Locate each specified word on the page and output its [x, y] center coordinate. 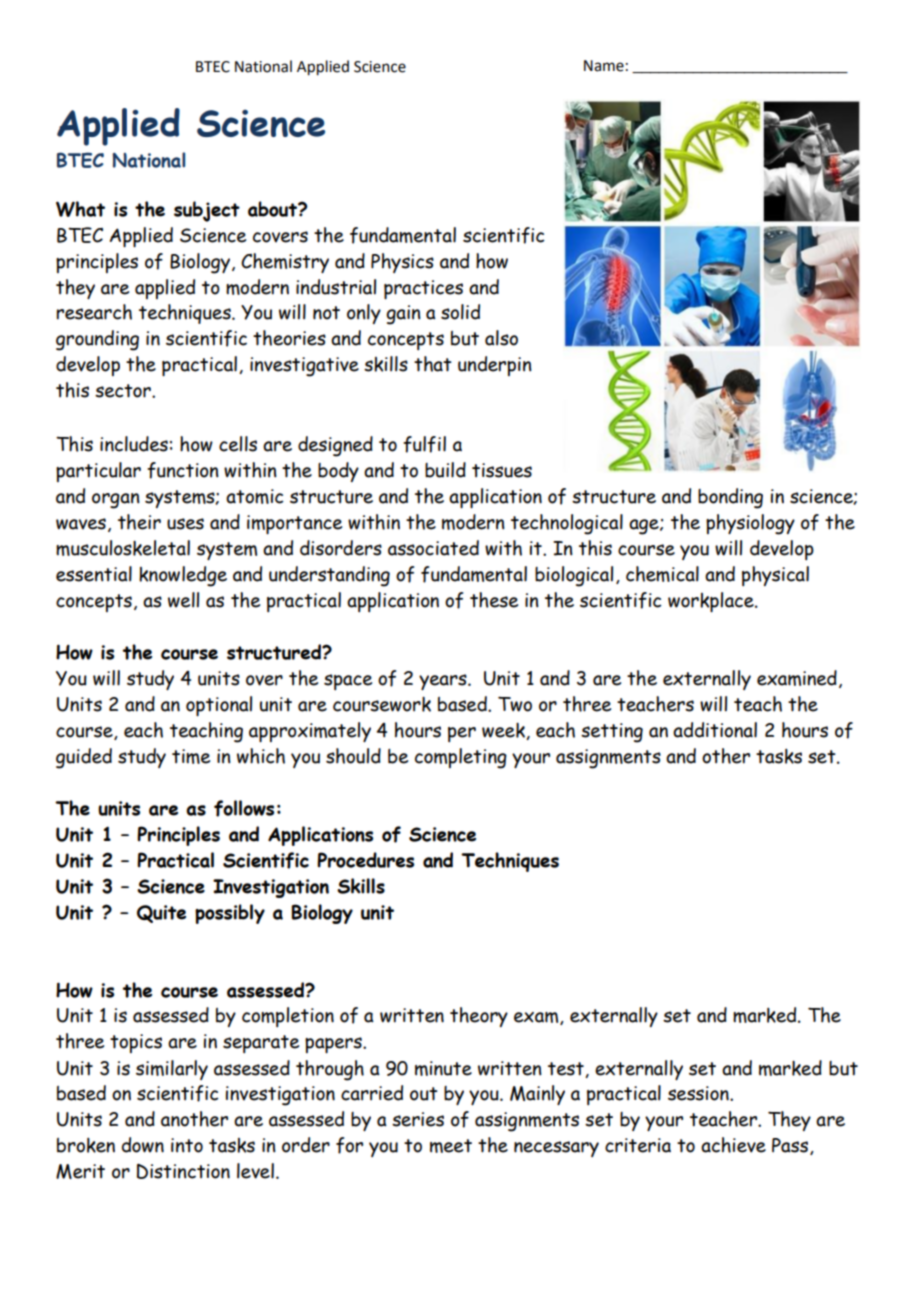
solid [460, 312]
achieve [733, 1145]
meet [451, 1146]
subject [207, 211]
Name [604, 66]
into [187, 1145]
